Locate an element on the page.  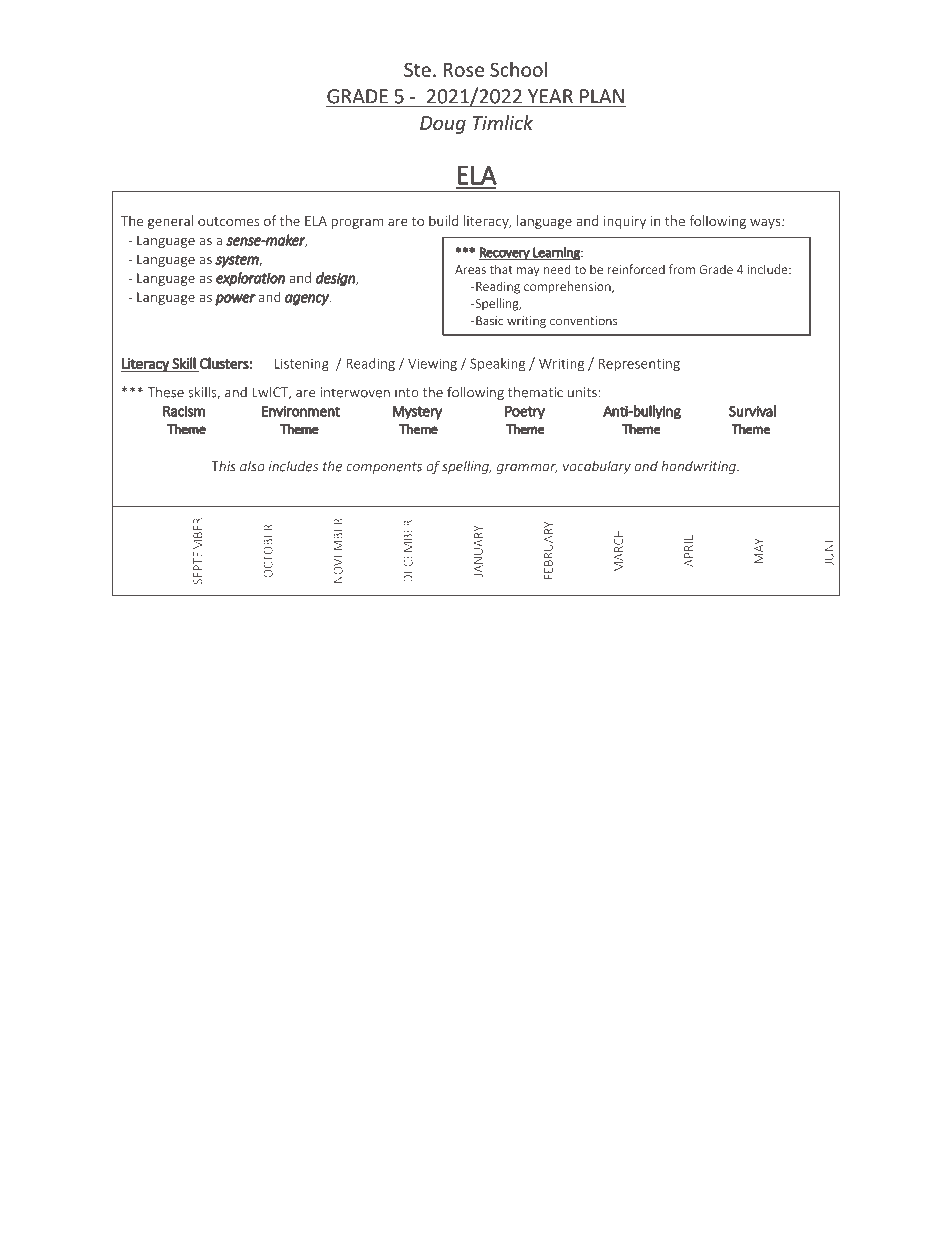
outcomes is located at coordinates (228, 221).
